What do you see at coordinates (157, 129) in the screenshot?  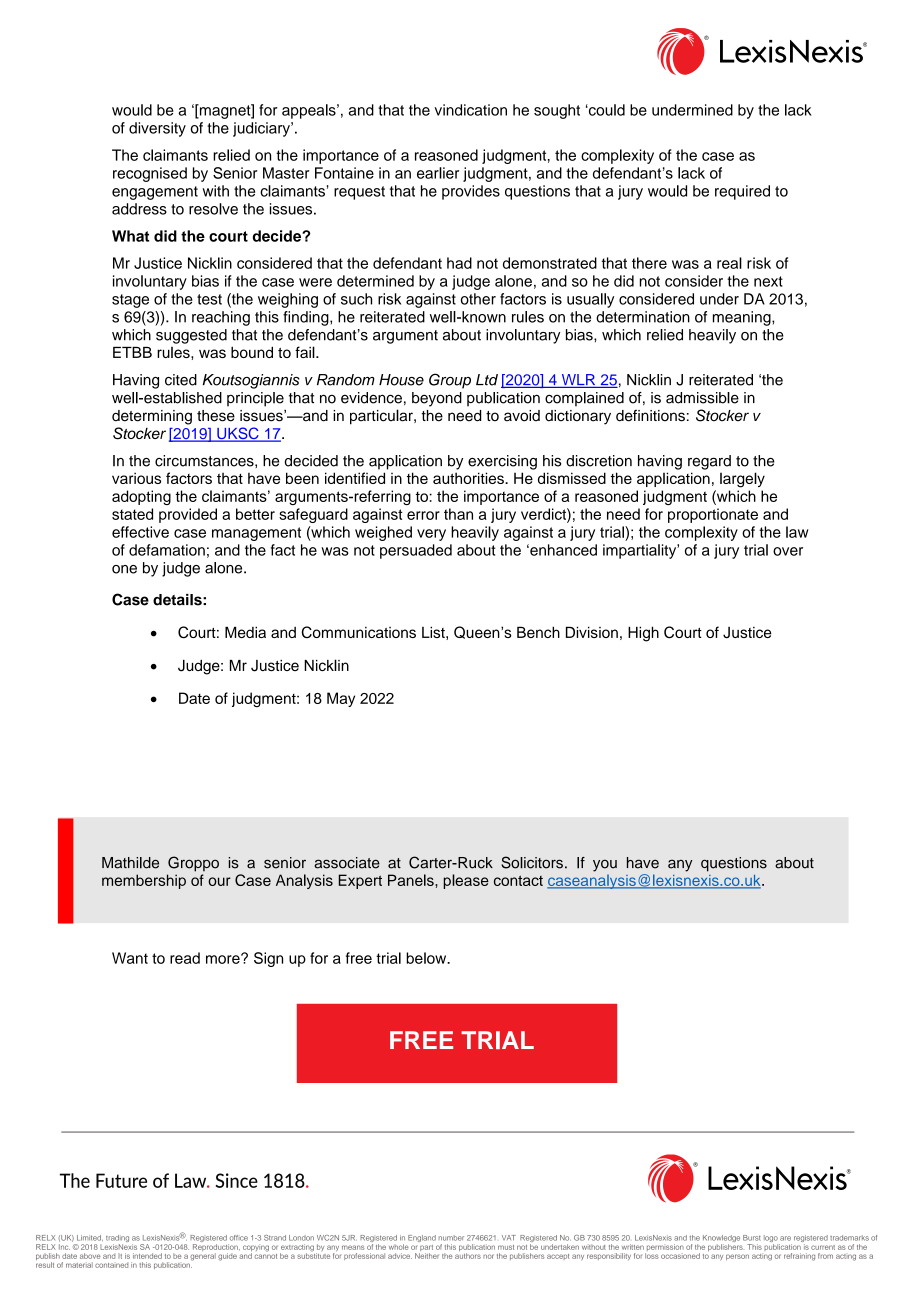 I see `diversity` at bounding box center [157, 129].
